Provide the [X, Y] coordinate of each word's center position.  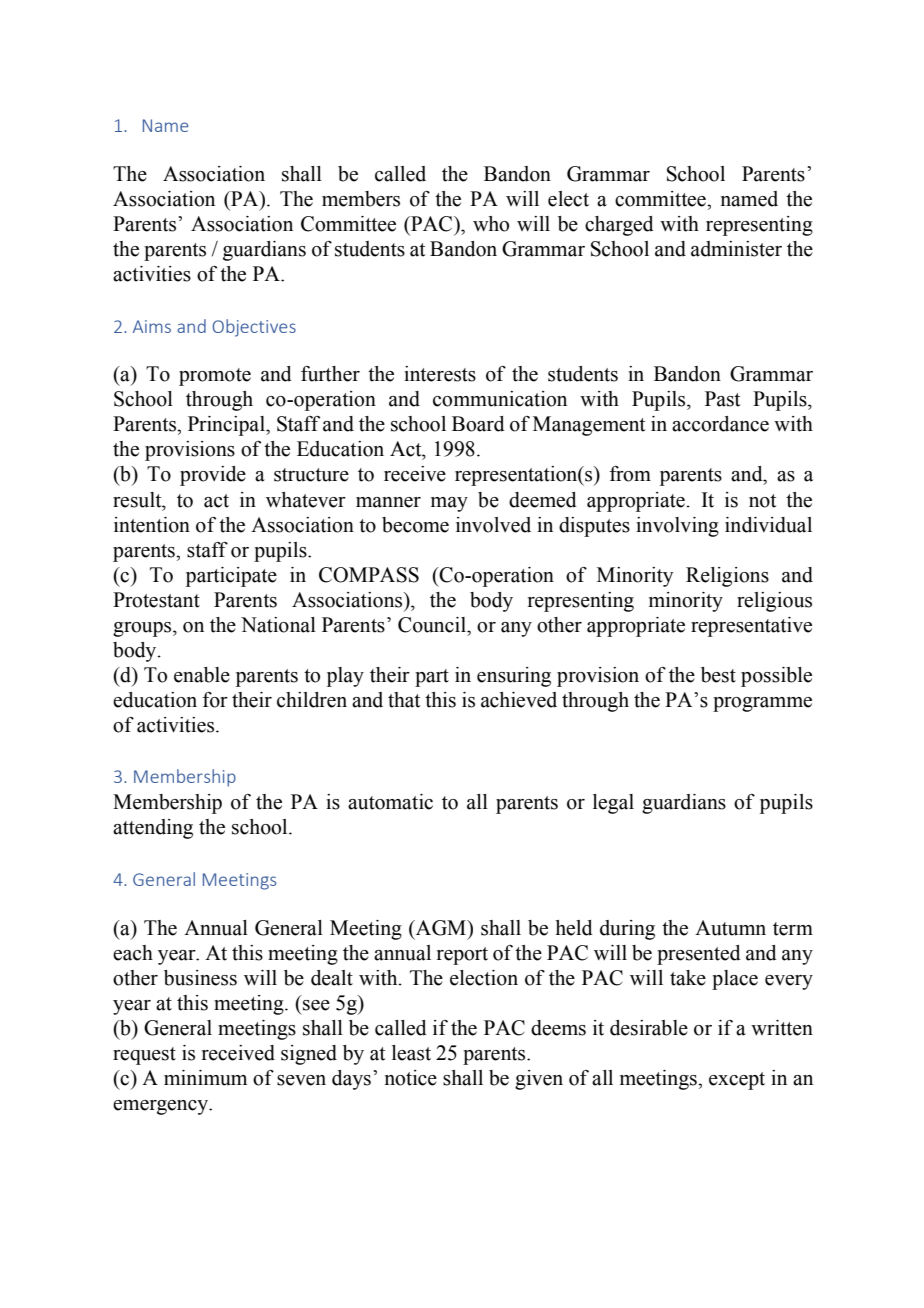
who [491, 224]
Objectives [254, 328]
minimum [205, 1078]
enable [202, 675]
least [411, 1053]
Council [433, 625]
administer [736, 249]
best [718, 675]
